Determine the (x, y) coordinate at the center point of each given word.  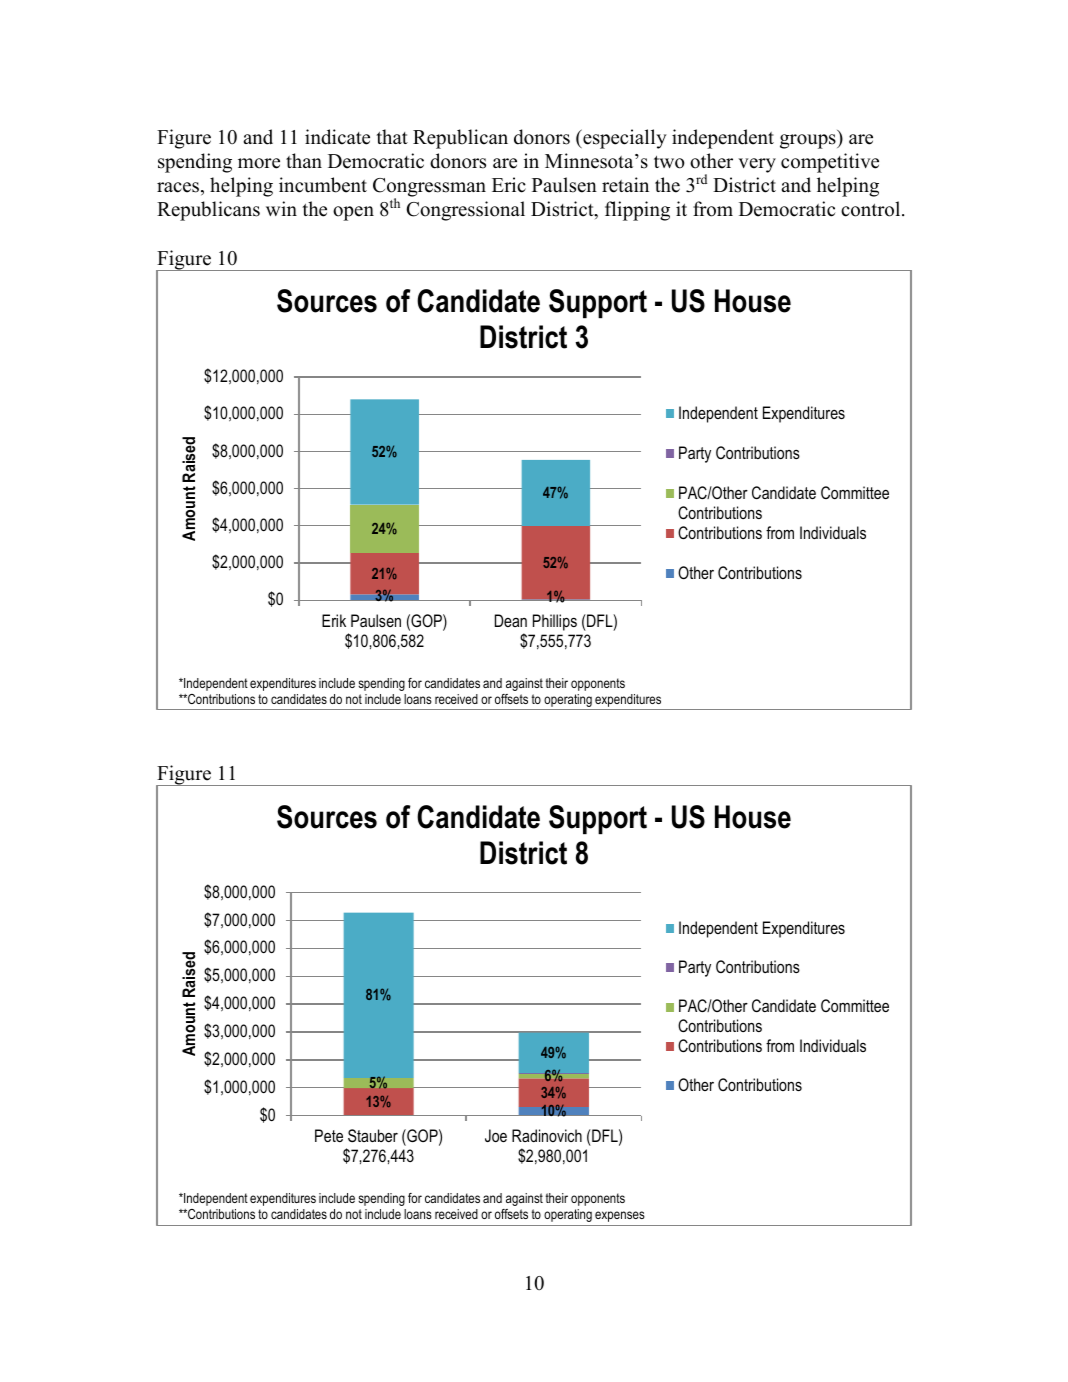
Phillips (555, 622)
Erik (334, 620)
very (757, 165)
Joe (496, 1135)
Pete (329, 1135)
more (259, 163)
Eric (509, 185)
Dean (511, 620)
